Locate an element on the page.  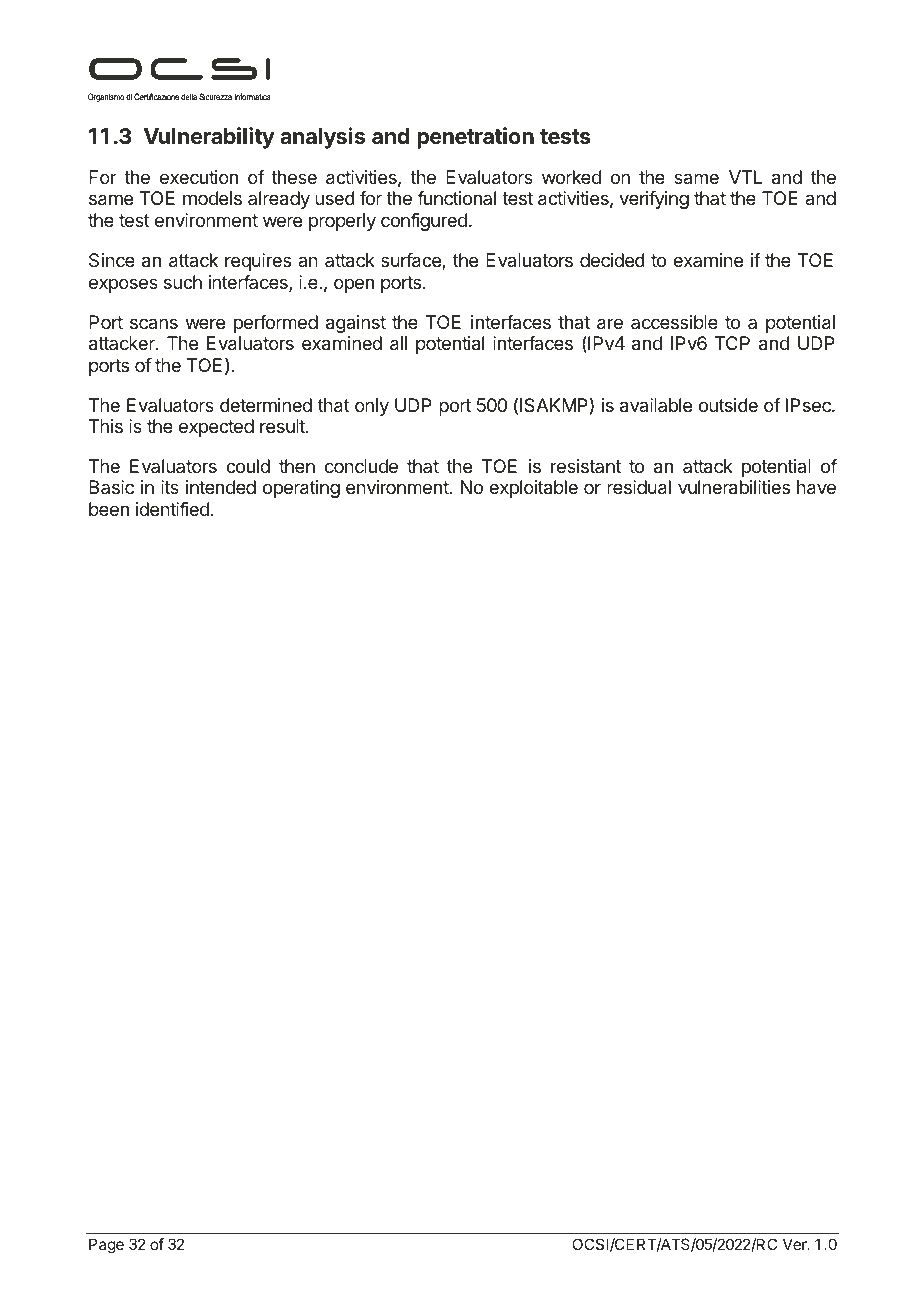
identified is located at coordinates (172, 509).
